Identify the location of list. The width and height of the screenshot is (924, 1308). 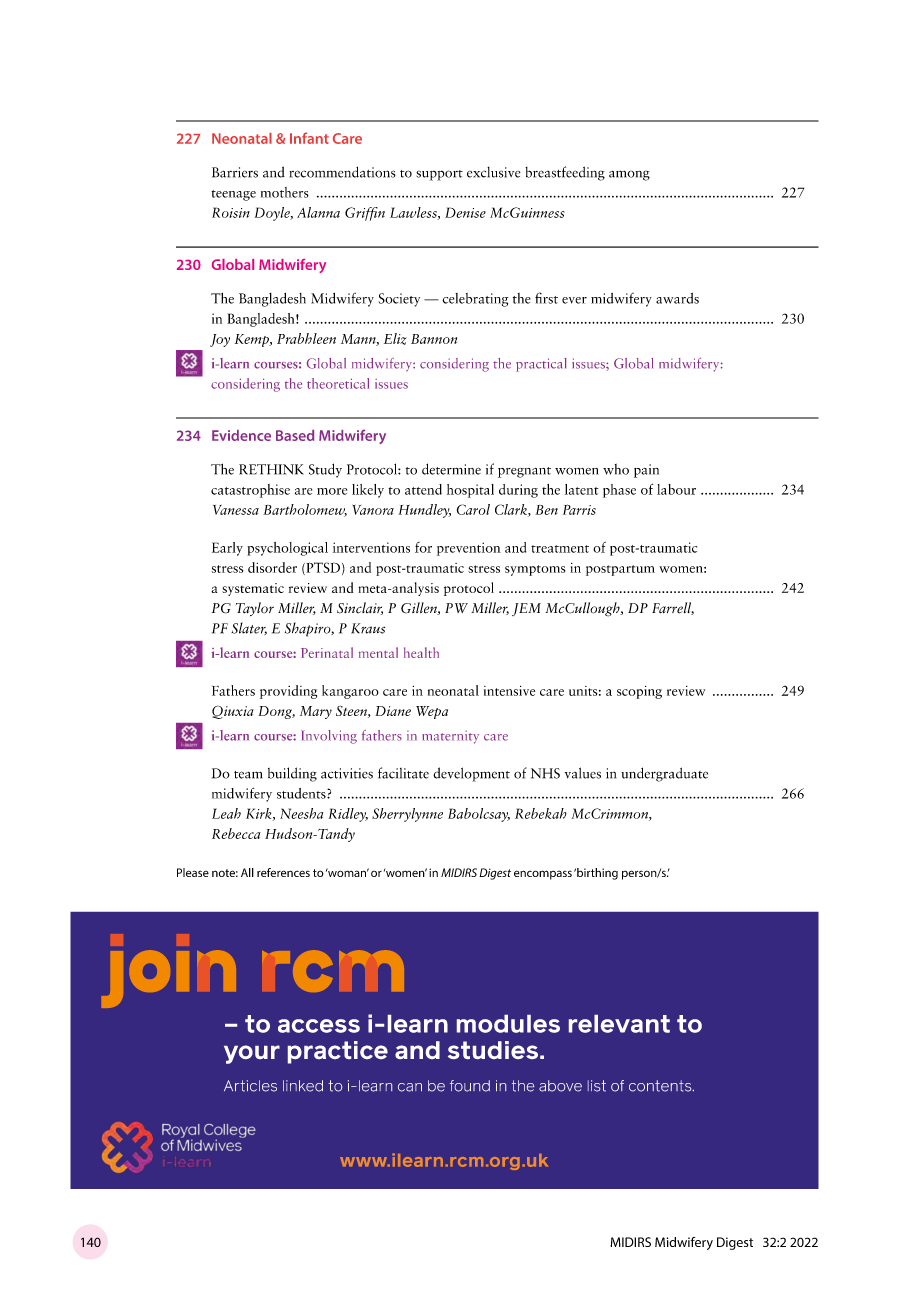
(597, 1086).
